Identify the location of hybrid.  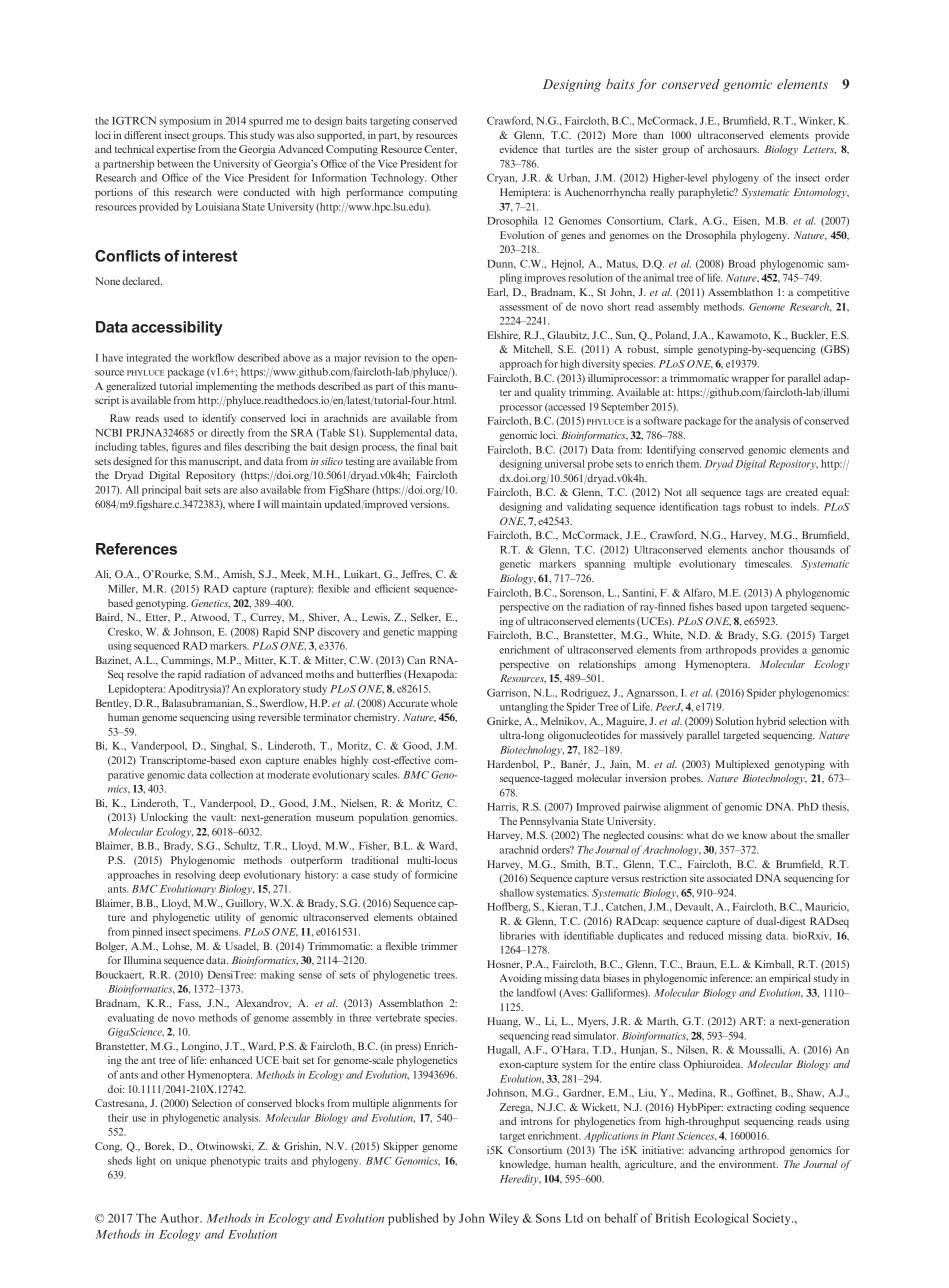
(771, 722).
